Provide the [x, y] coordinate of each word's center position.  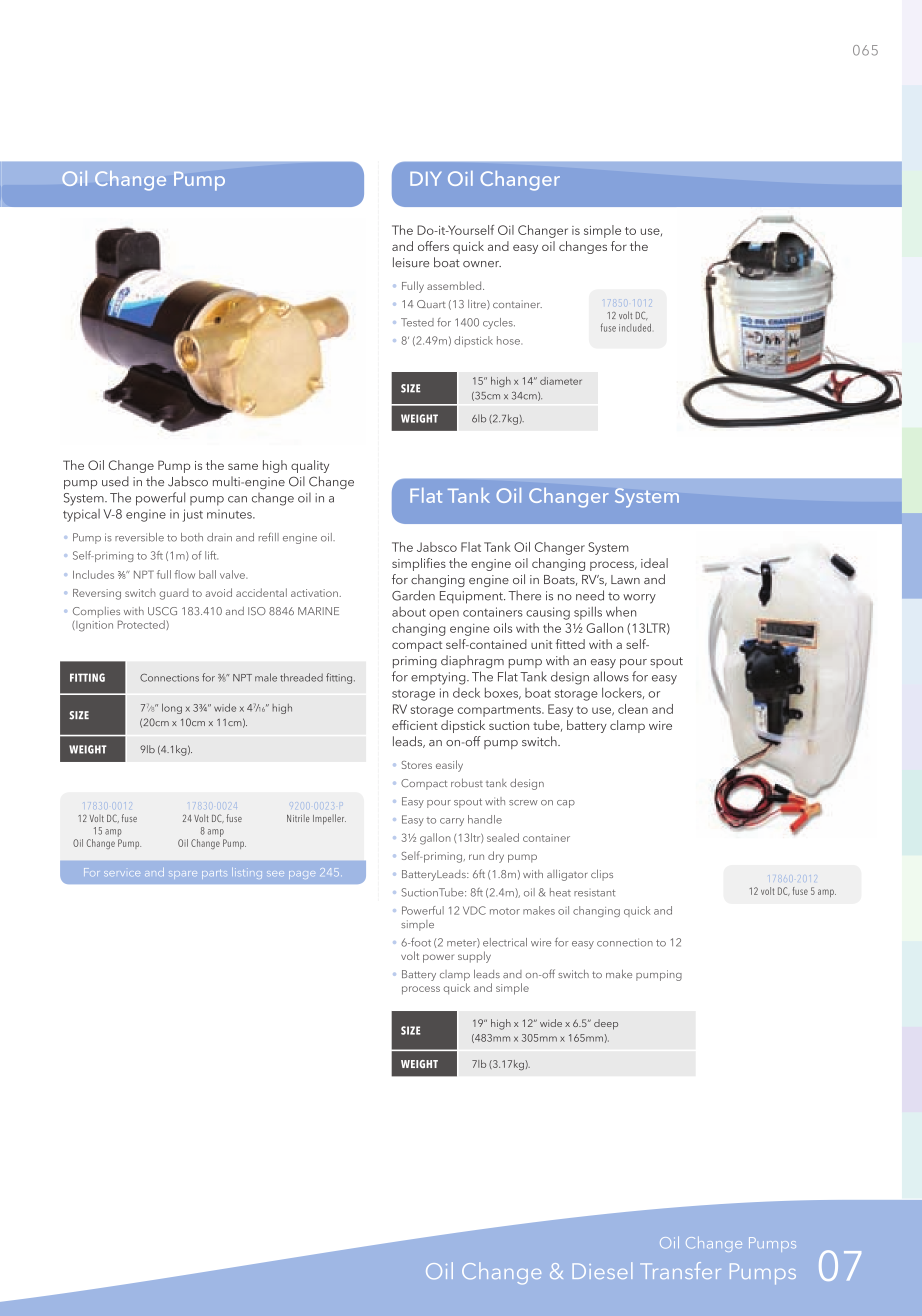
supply [474, 957]
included [635, 328]
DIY [425, 179]
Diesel [602, 1270]
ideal [654, 563]
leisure [411, 262]
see [275, 873]
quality [310, 466]
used [115, 481]
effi [400, 725]
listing [247, 873]
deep [606, 1024]
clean [633, 709]
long [172, 708]
